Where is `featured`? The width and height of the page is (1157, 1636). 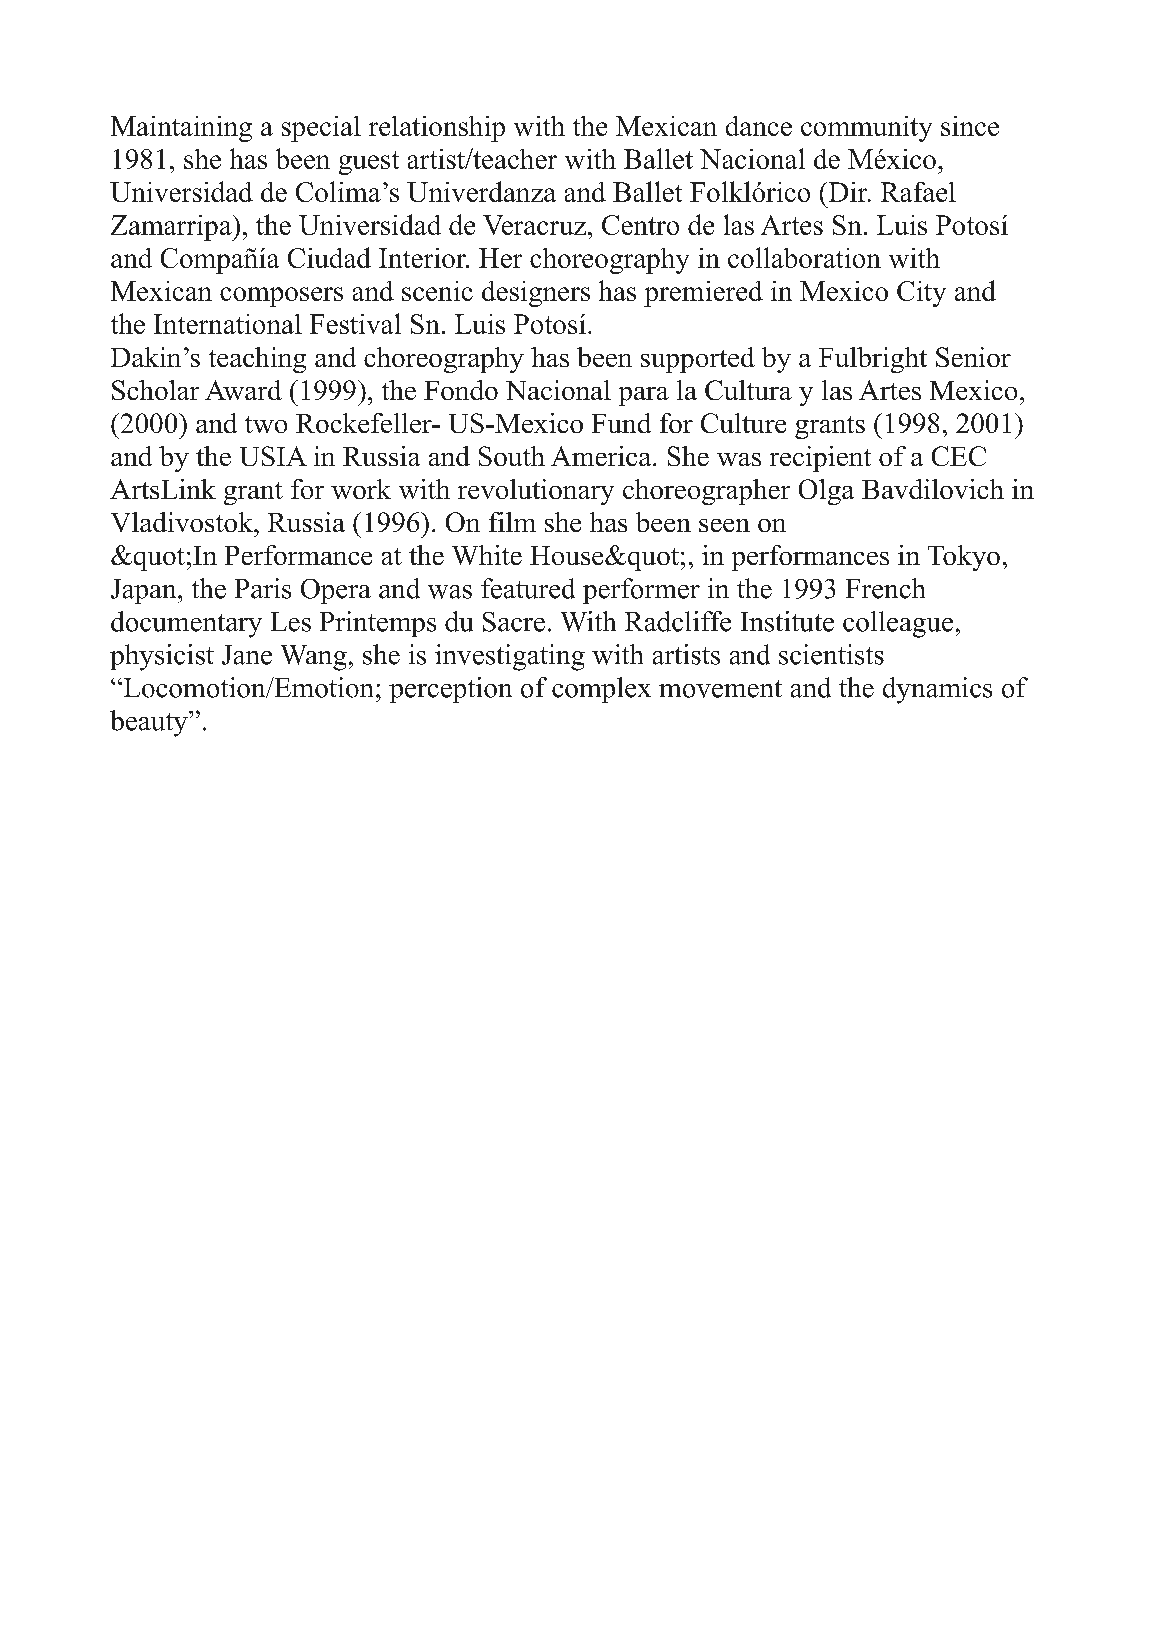 featured is located at coordinates (528, 588).
